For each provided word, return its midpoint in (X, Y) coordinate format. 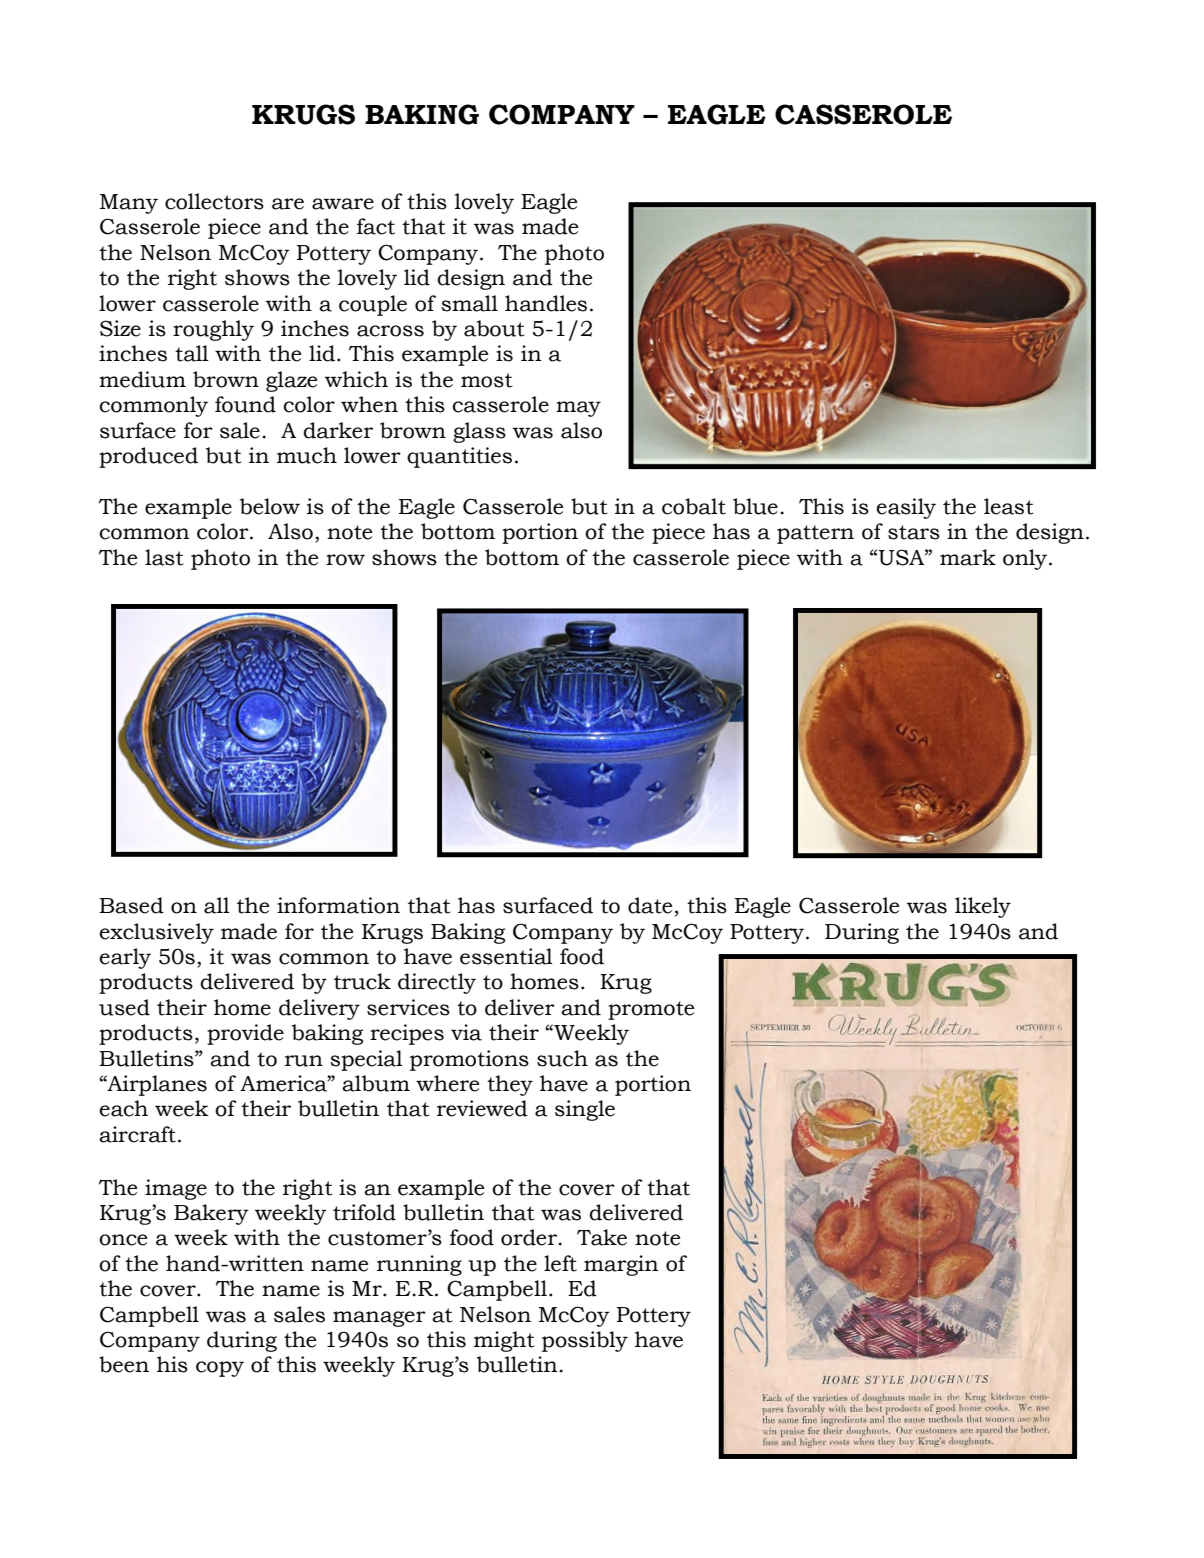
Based (131, 905)
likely (983, 907)
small (469, 303)
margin (621, 1265)
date (650, 905)
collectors (214, 201)
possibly (585, 1341)
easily (906, 508)
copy (220, 1369)
